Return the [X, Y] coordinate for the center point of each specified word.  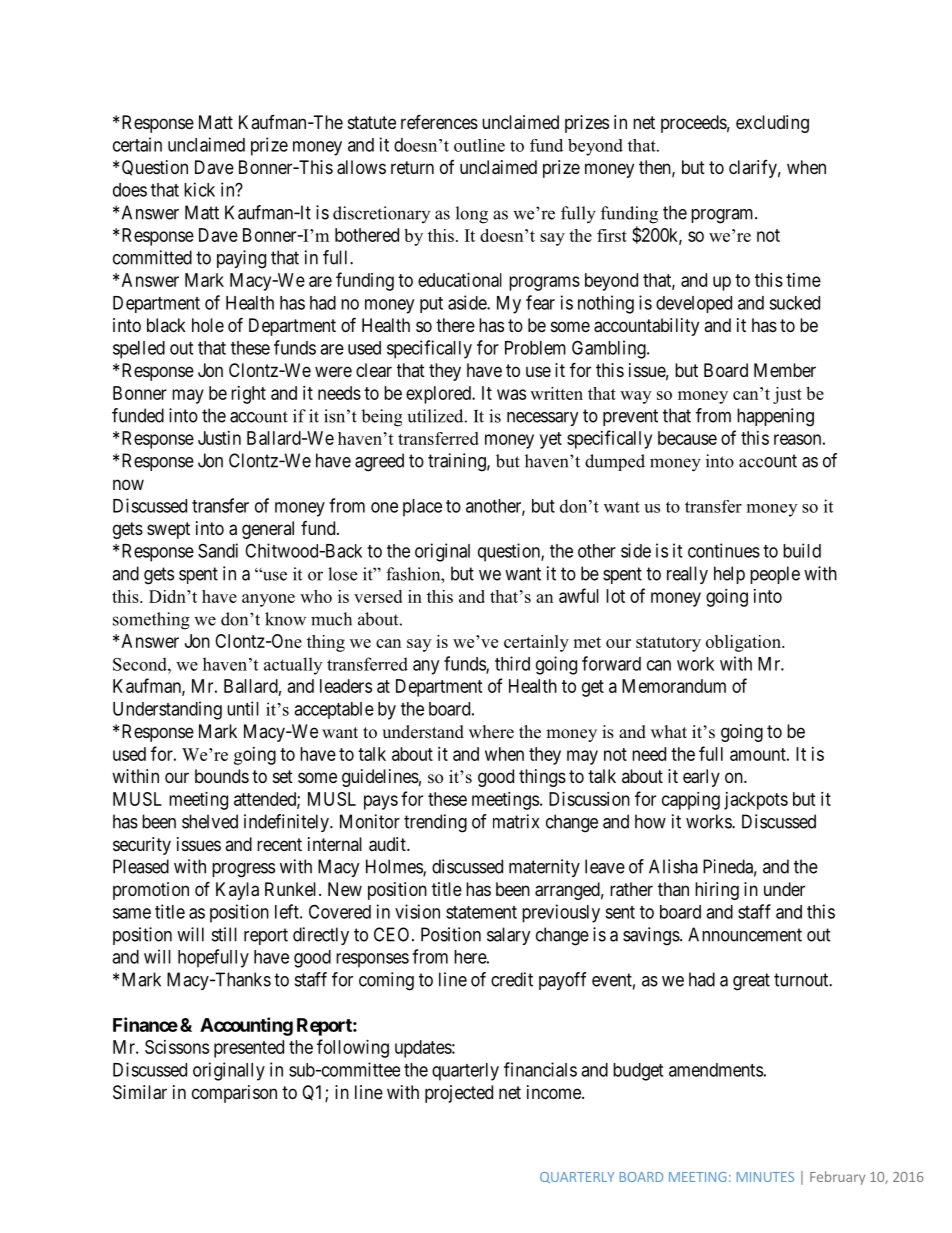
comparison [234, 1094]
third [512, 663]
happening [775, 417]
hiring [717, 891]
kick [199, 189]
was [511, 394]
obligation [744, 643]
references [439, 121]
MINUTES [765, 1177]
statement [481, 912]
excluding [772, 124]
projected [459, 1094]
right [248, 395]
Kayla [237, 891]
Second [141, 664]
